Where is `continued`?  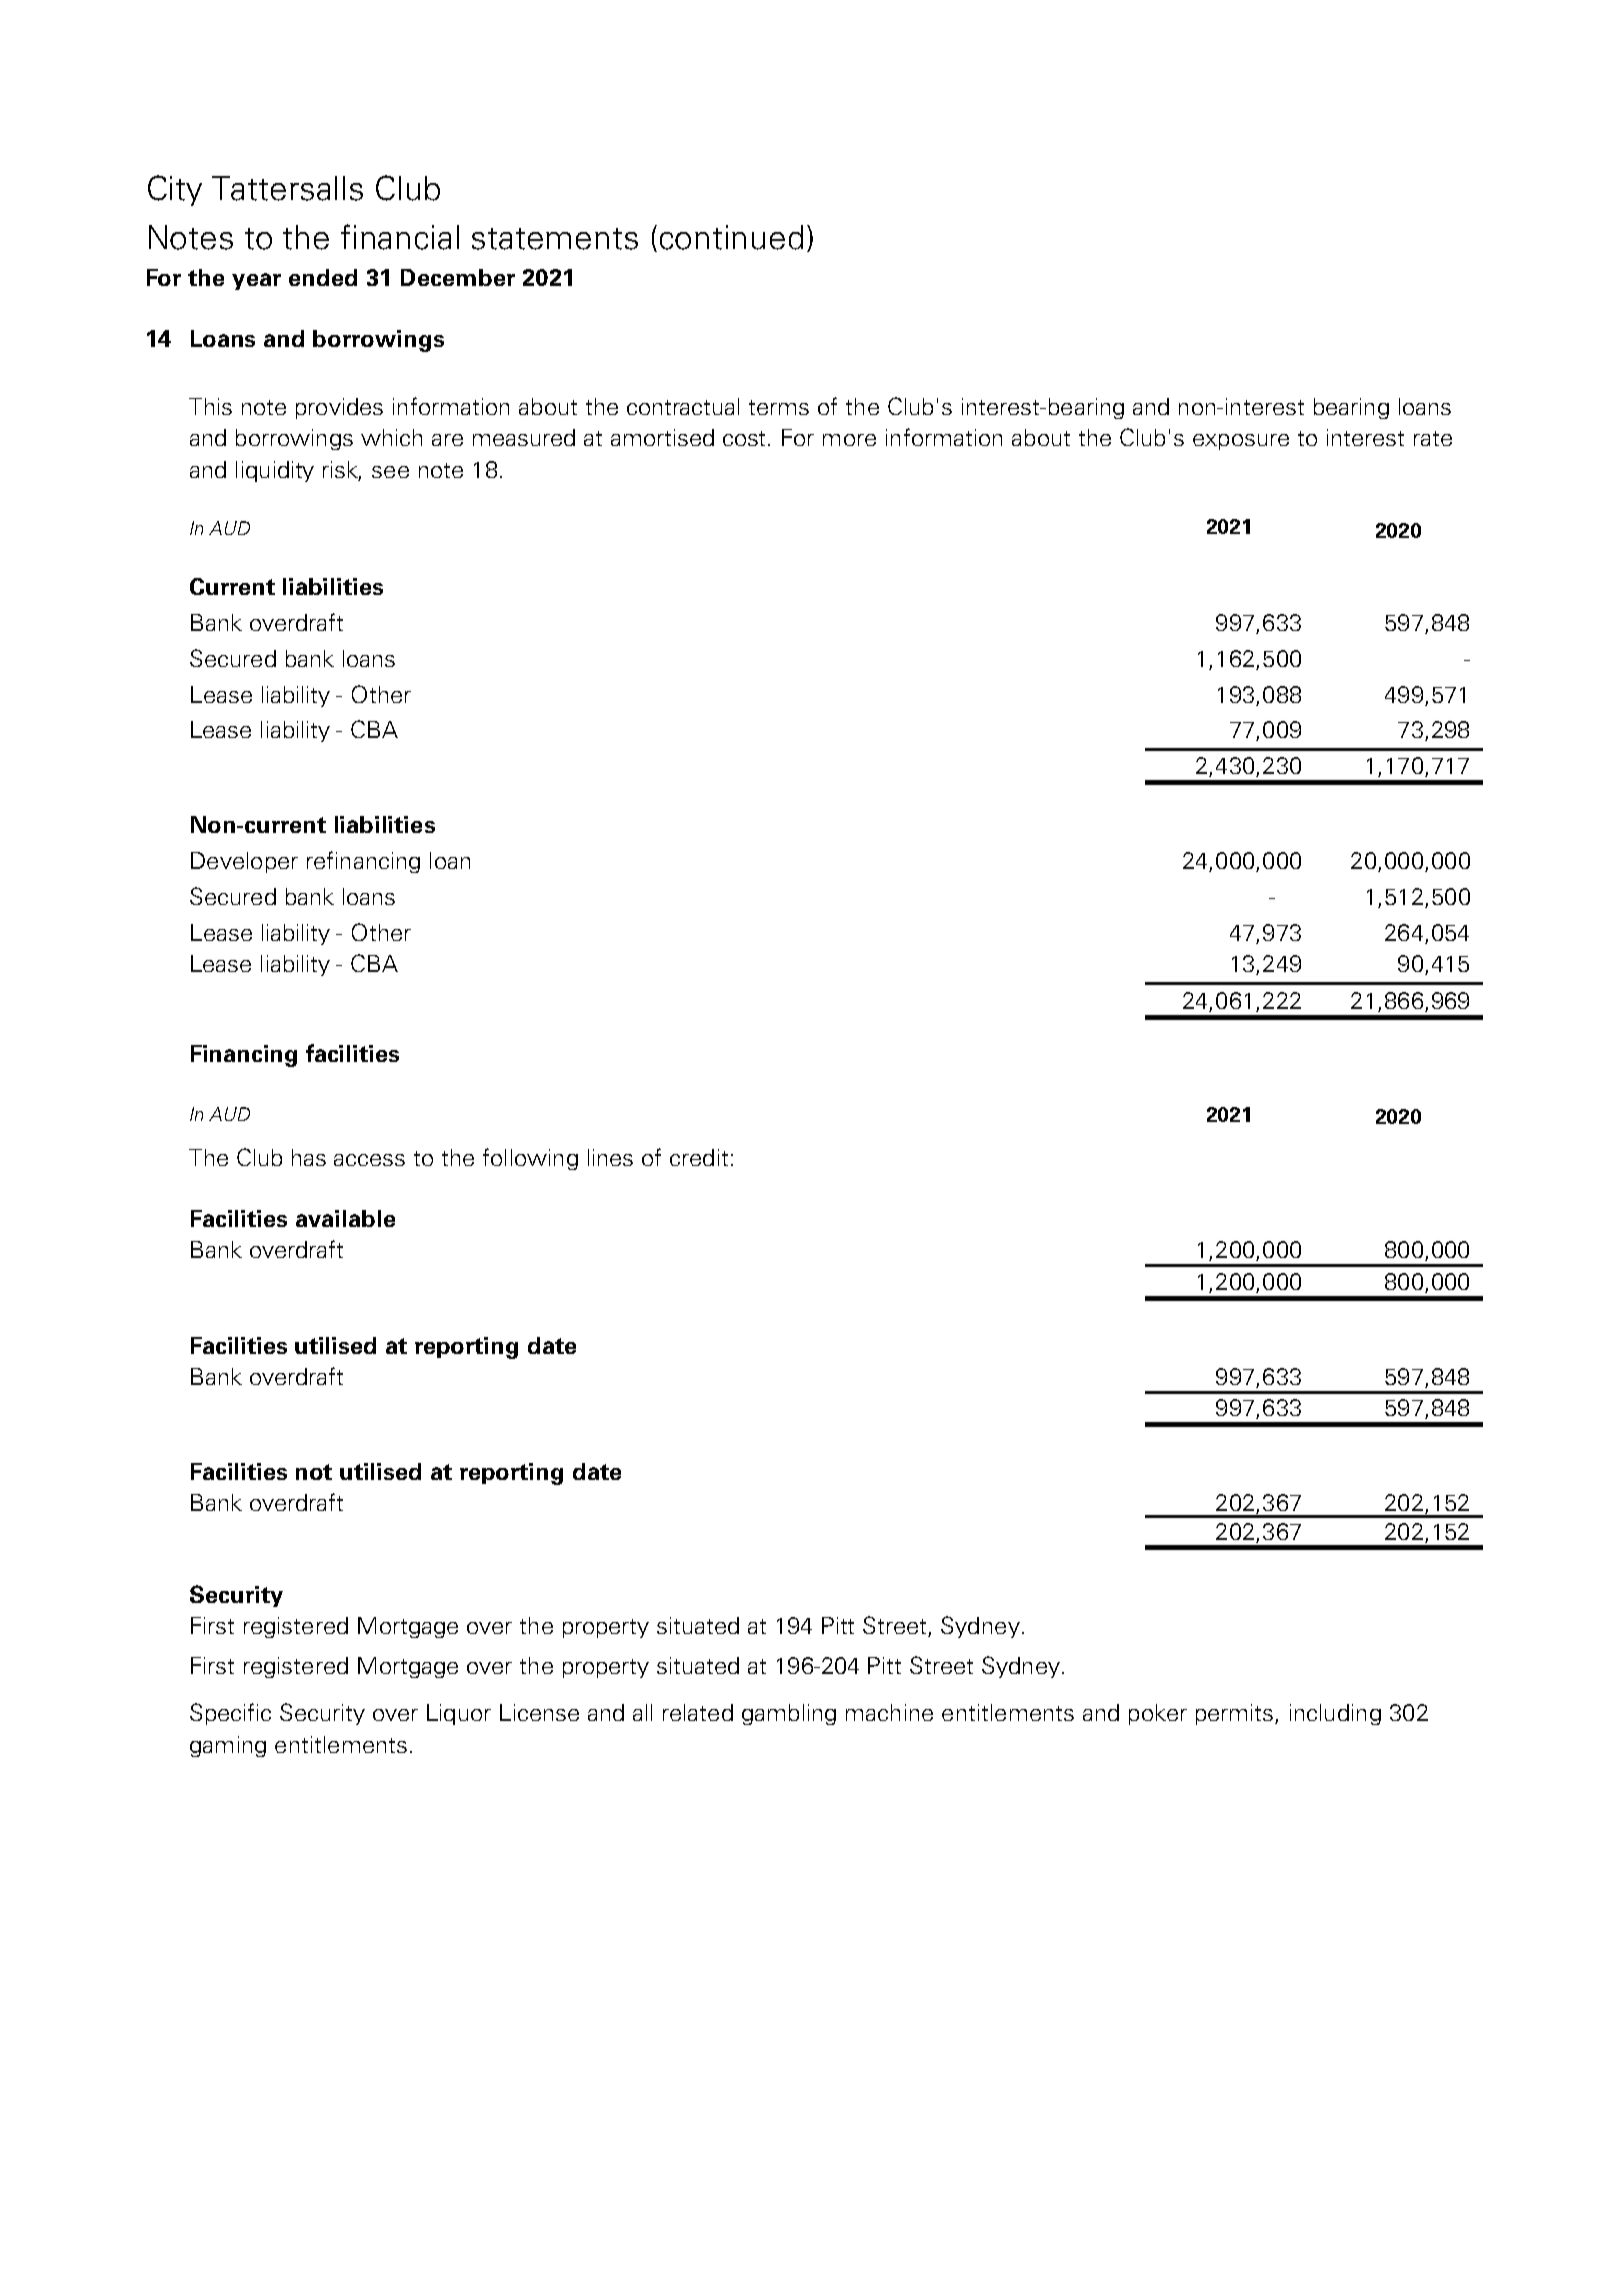 continued is located at coordinates (731, 237).
